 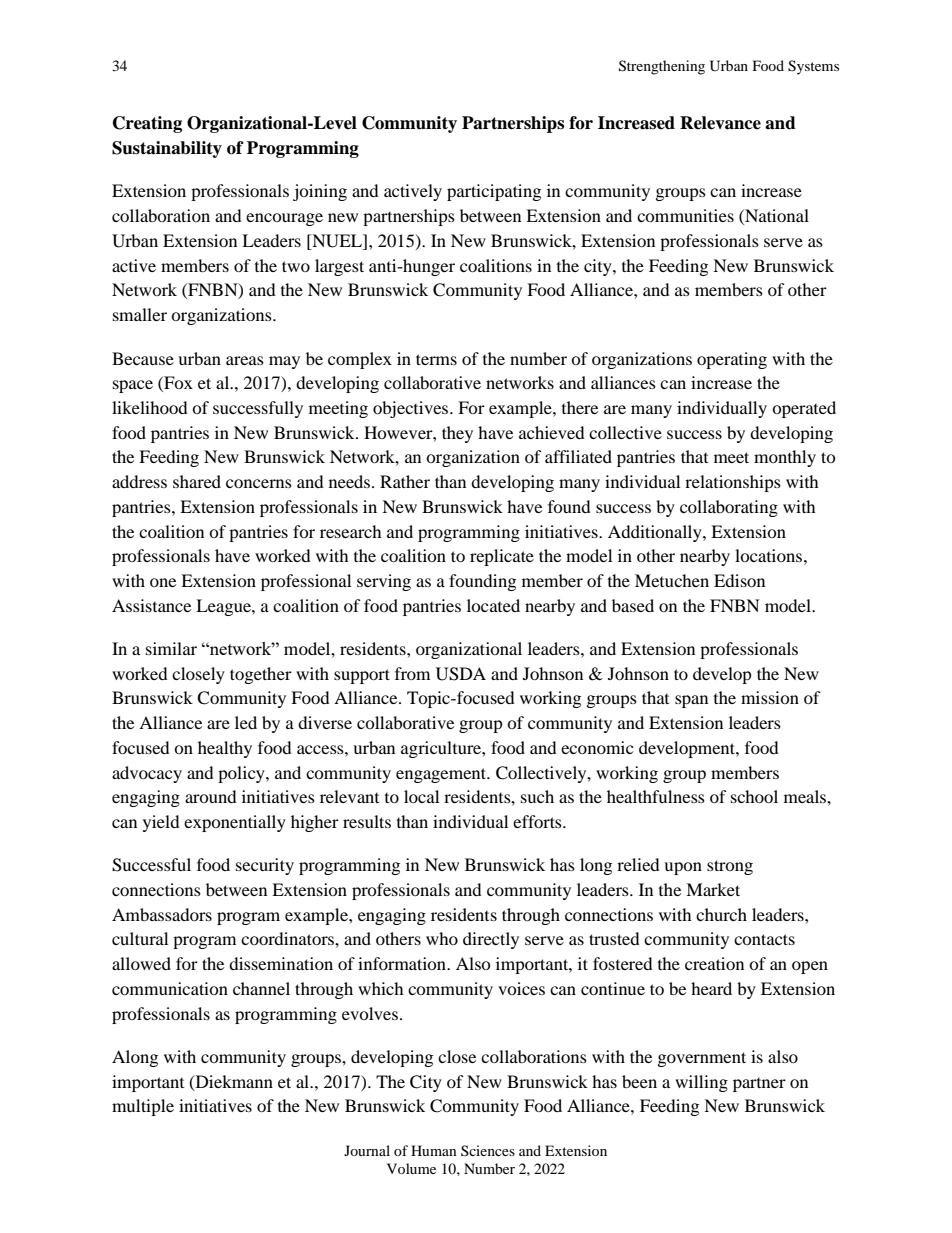 What do you see at coordinates (147, 124) in the screenshot?
I see `Creating` at bounding box center [147, 124].
